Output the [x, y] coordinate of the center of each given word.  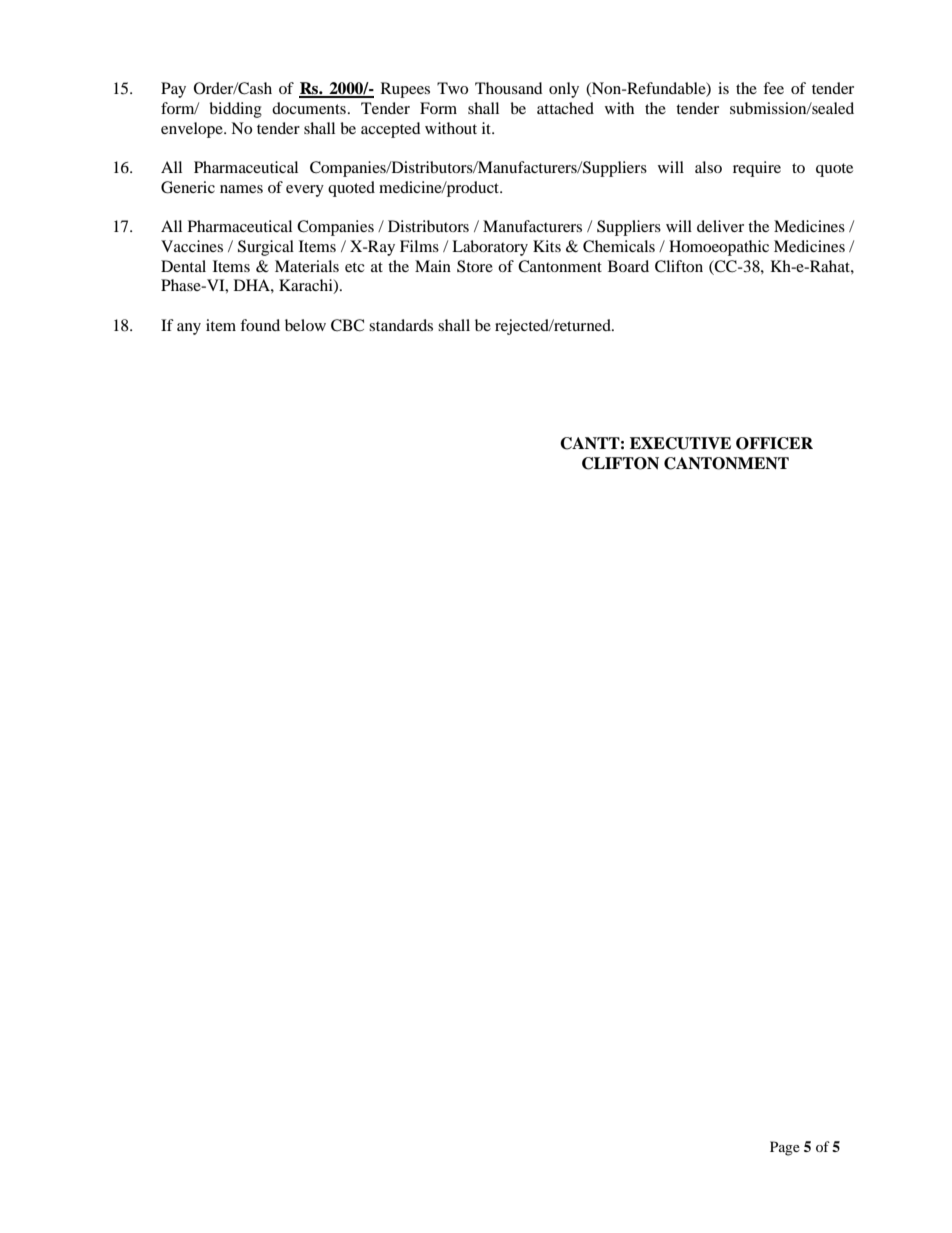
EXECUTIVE [680, 443]
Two [452, 88]
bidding [235, 110]
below [305, 325]
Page [785, 1148]
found [260, 325]
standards [401, 325]
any [189, 329]
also [708, 167]
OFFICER [774, 443]
